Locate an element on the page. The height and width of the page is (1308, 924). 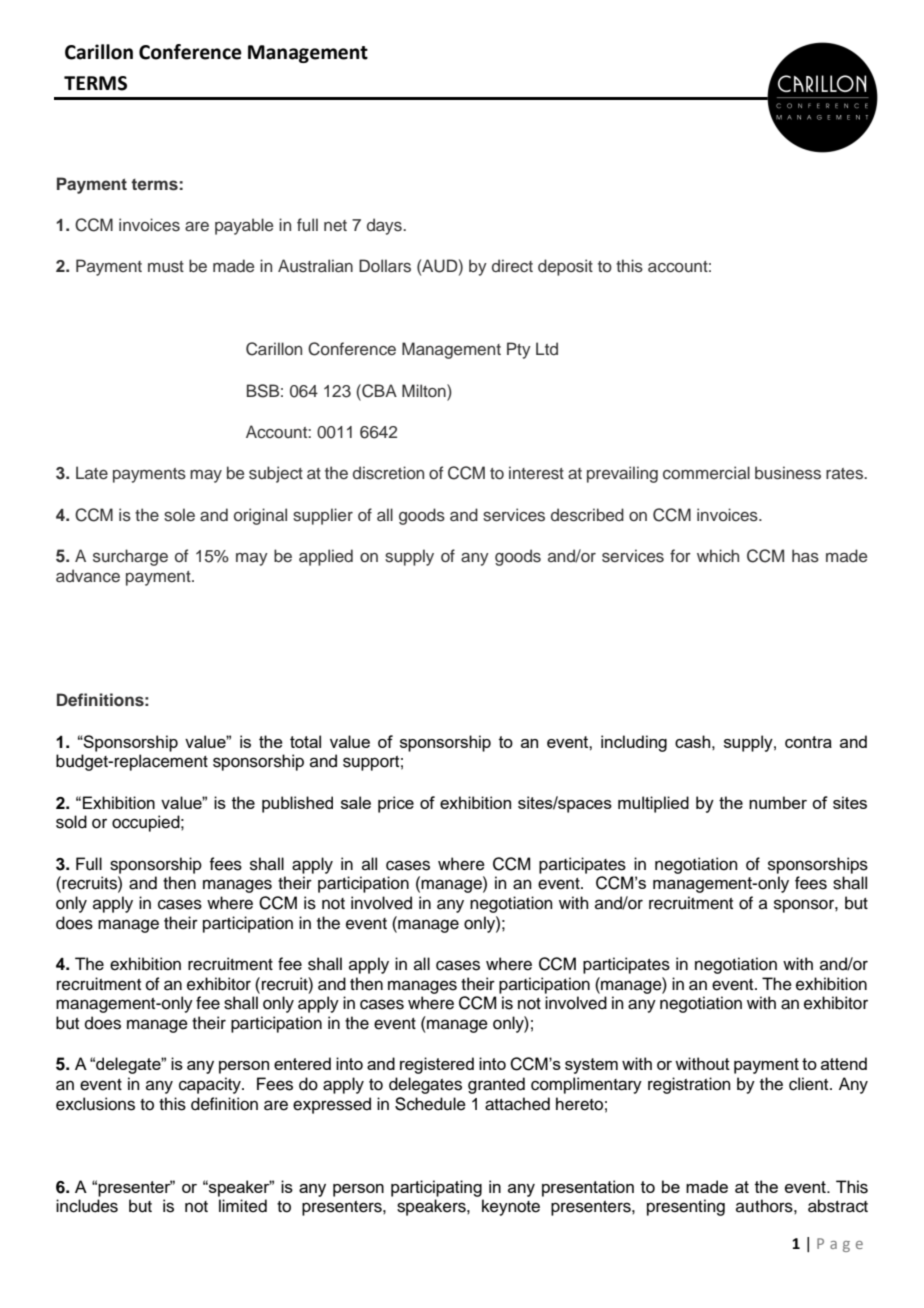
contra is located at coordinates (808, 742).
